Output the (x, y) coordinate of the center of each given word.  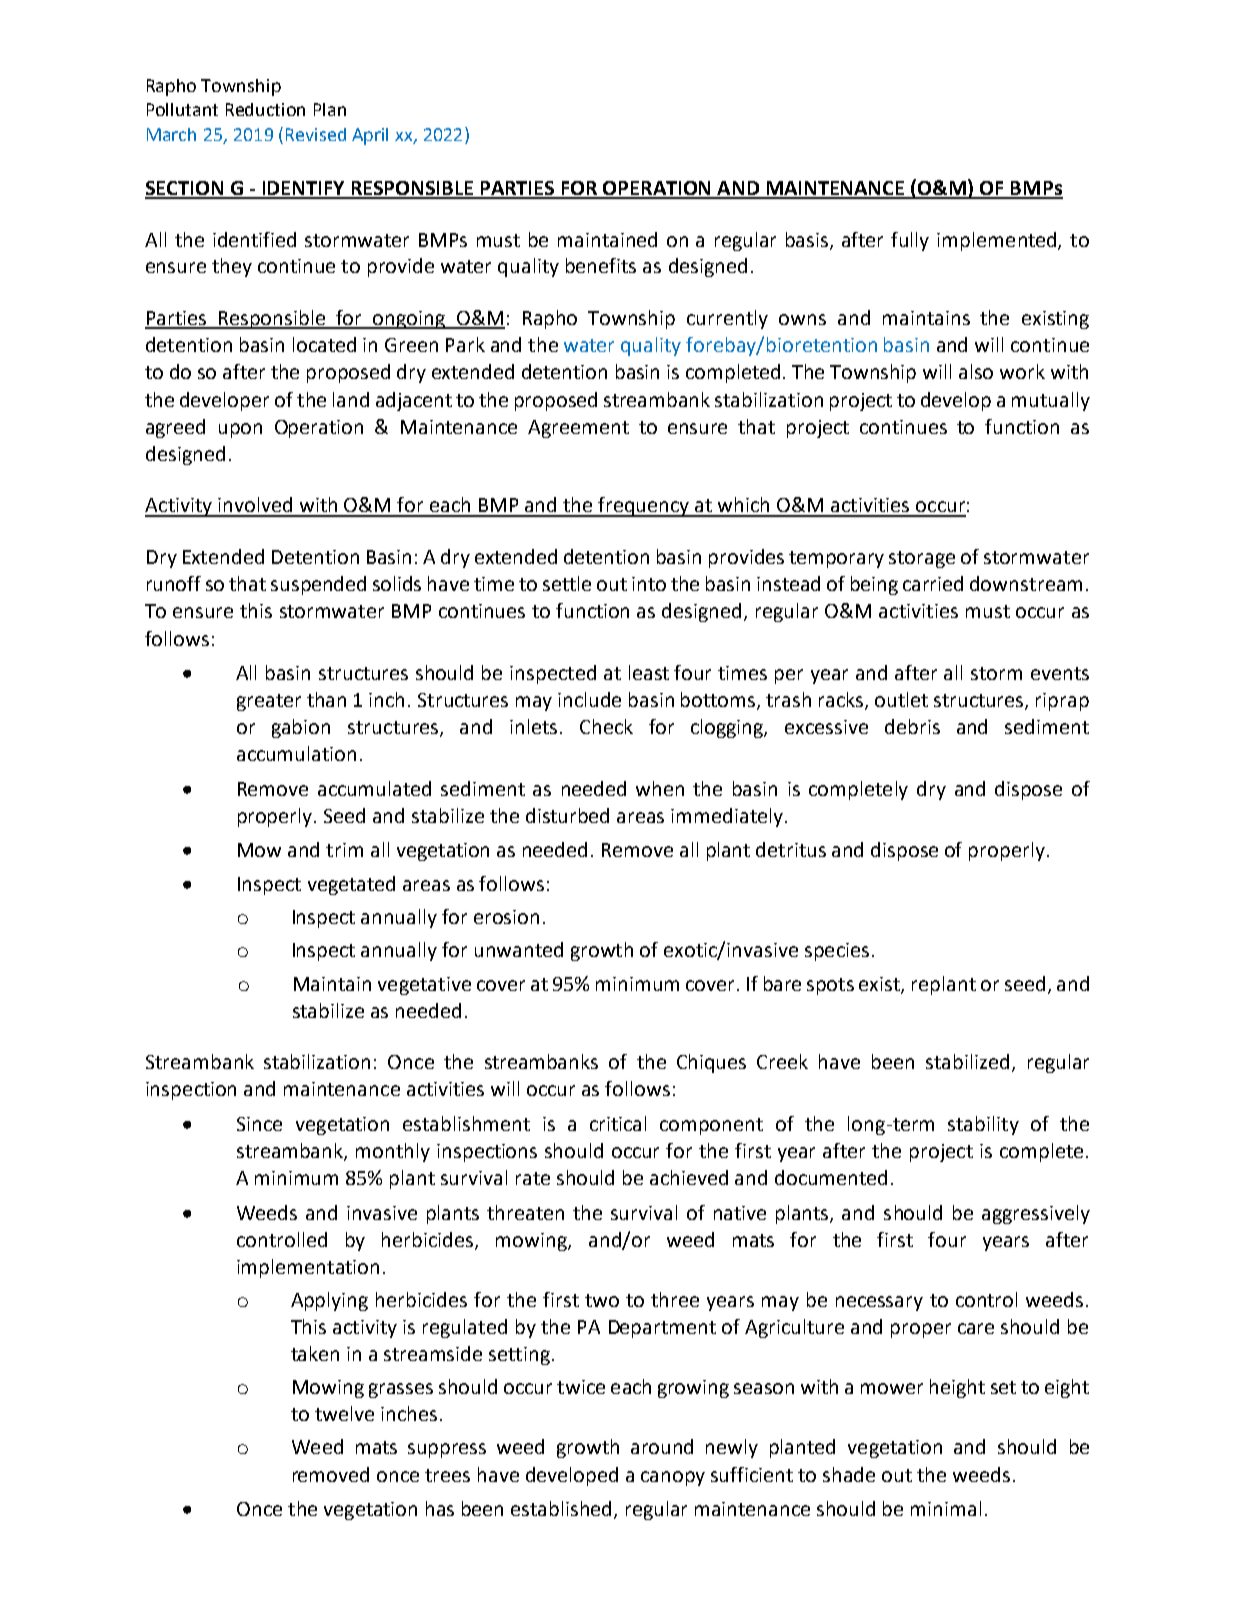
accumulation (296, 753)
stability (983, 1125)
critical (618, 1123)
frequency (644, 507)
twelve (344, 1413)
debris (912, 726)
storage (922, 559)
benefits (601, 265)
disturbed (567, 815)
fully (910, 241)
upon (240, 430)
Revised (316, 134)
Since (259, 1124)
